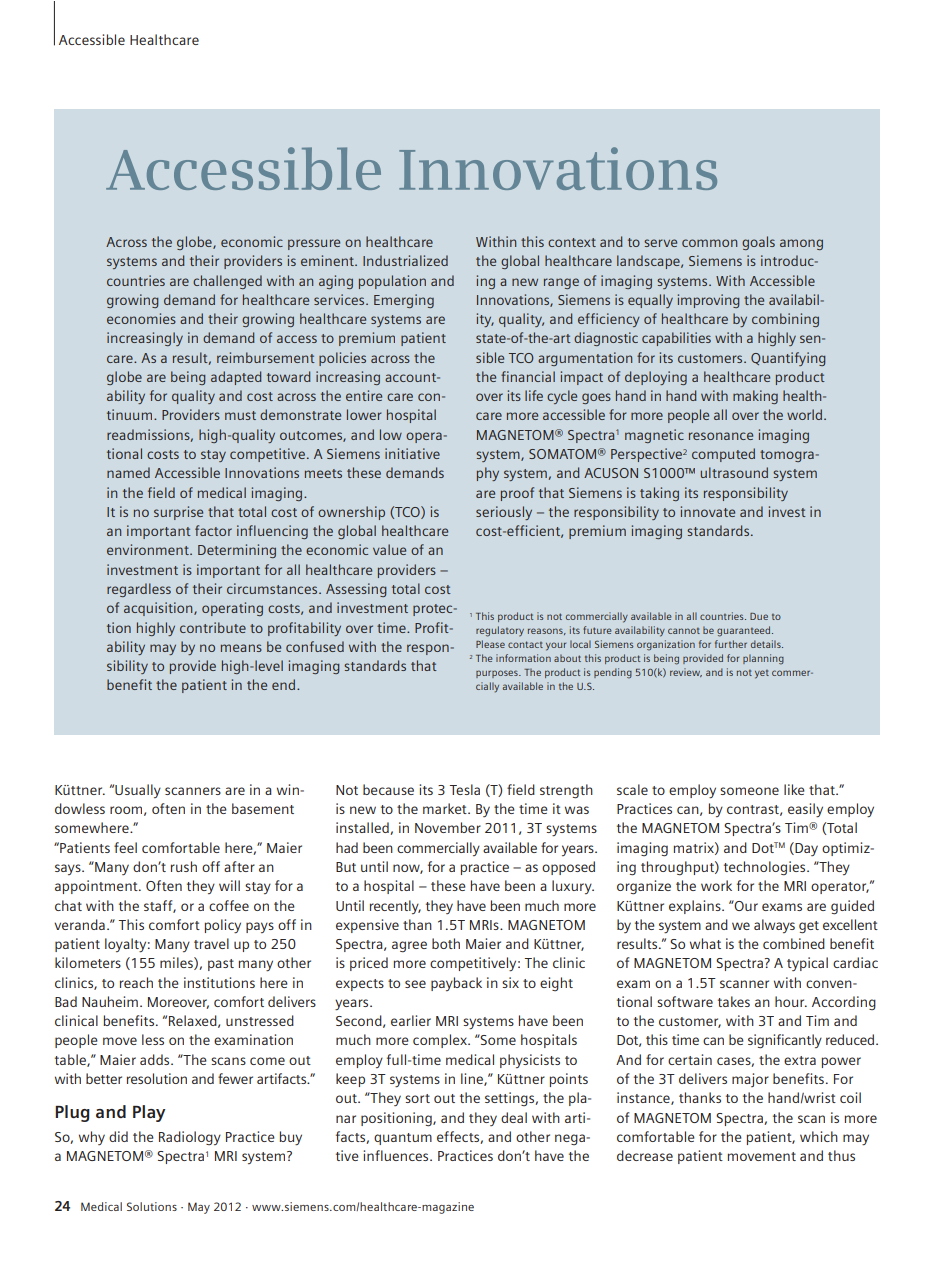 Image resolution: width=952 pixels, height=1270 pixels. Describe the element at coordinates (517, 494) in the image. I see `proof` at that location.
